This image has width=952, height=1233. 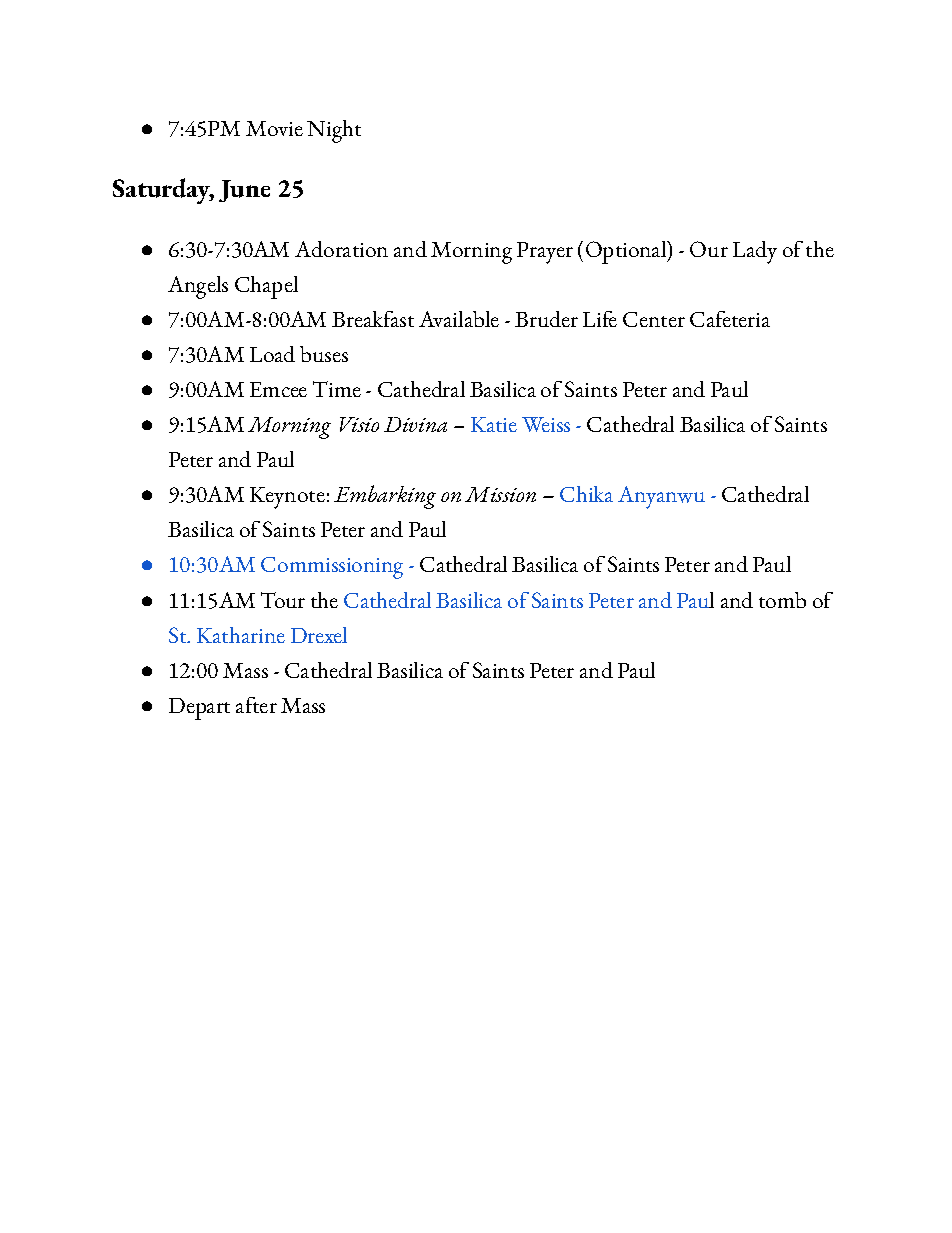 What do you see at coordinates (274, 128) in the image?
I see `Movie` at bounding box center [274, 128].
